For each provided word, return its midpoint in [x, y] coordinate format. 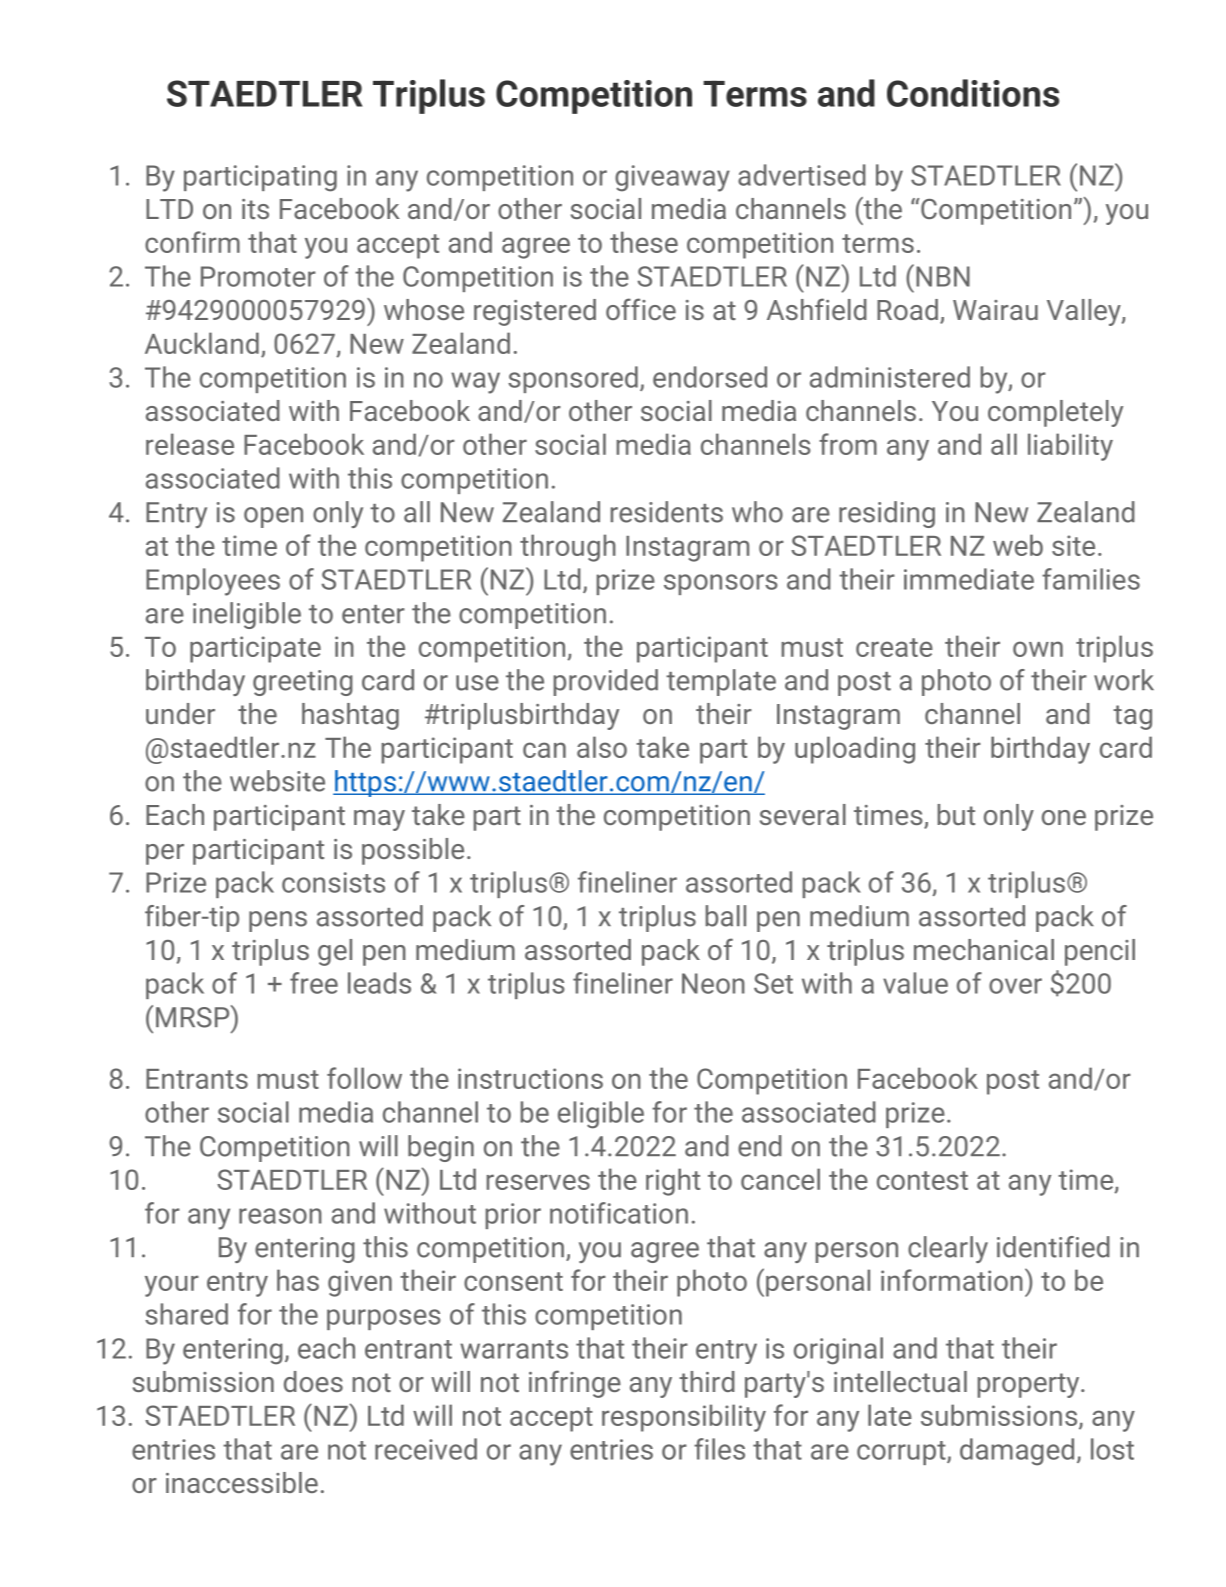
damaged [1017, 1452]
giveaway [672, 178]
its [255, 209]
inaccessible [242, 1482]
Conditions [973, 93]
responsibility [684, 1418]
